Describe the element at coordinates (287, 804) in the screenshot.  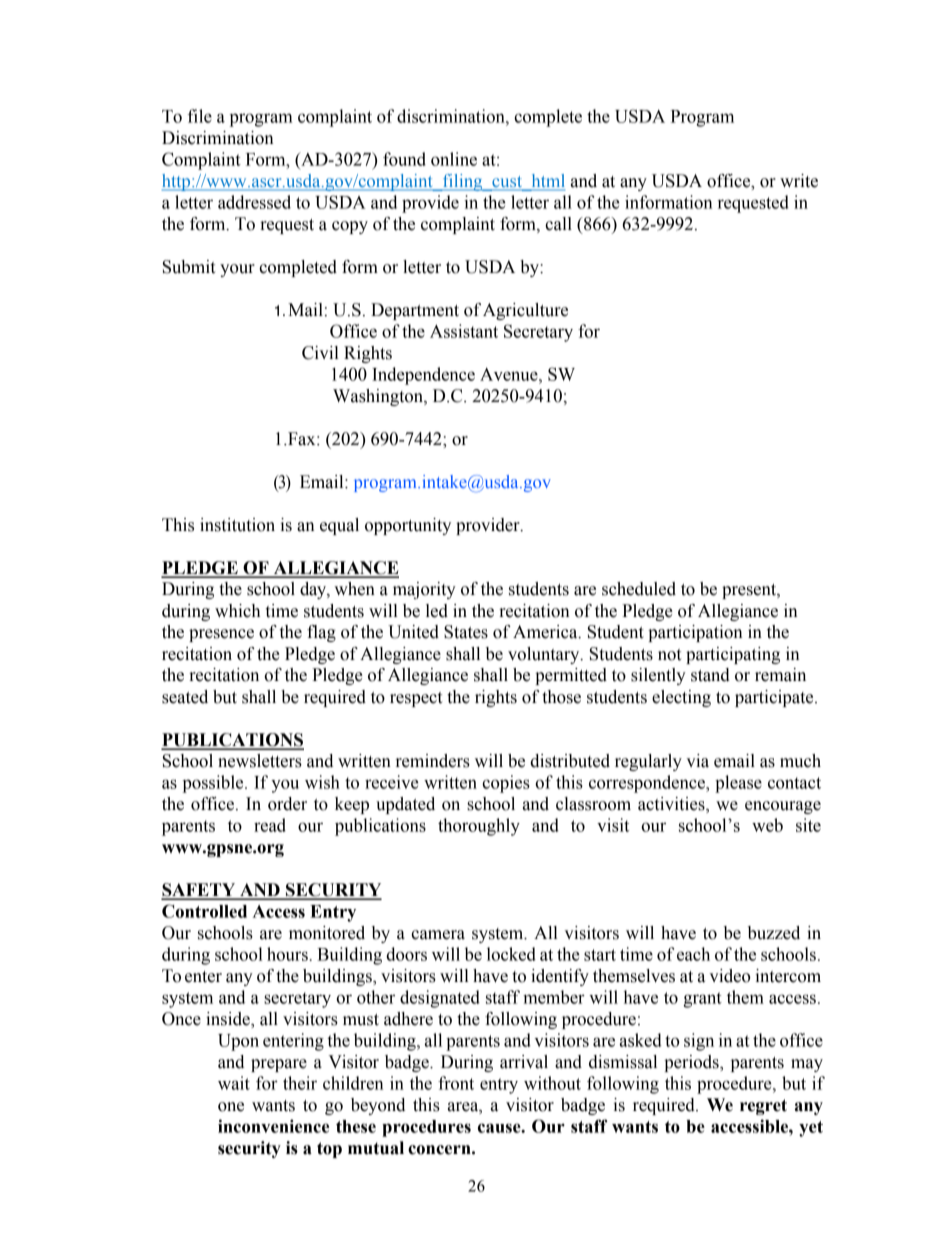
I see `order` at that location.
